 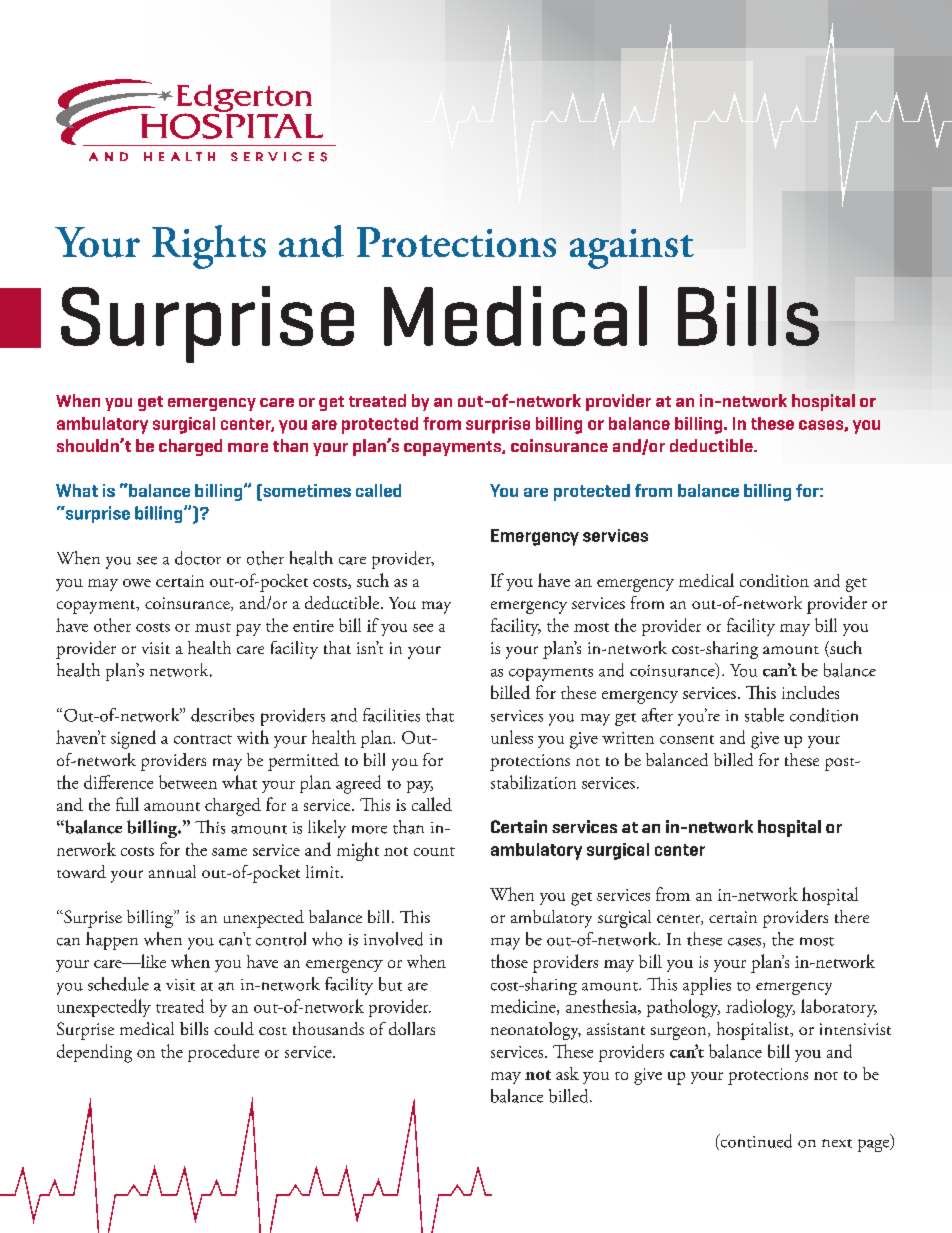 What do you see at coordinates (512, 737) in the image?
I see `unless` at bounding box center [512, 737].
